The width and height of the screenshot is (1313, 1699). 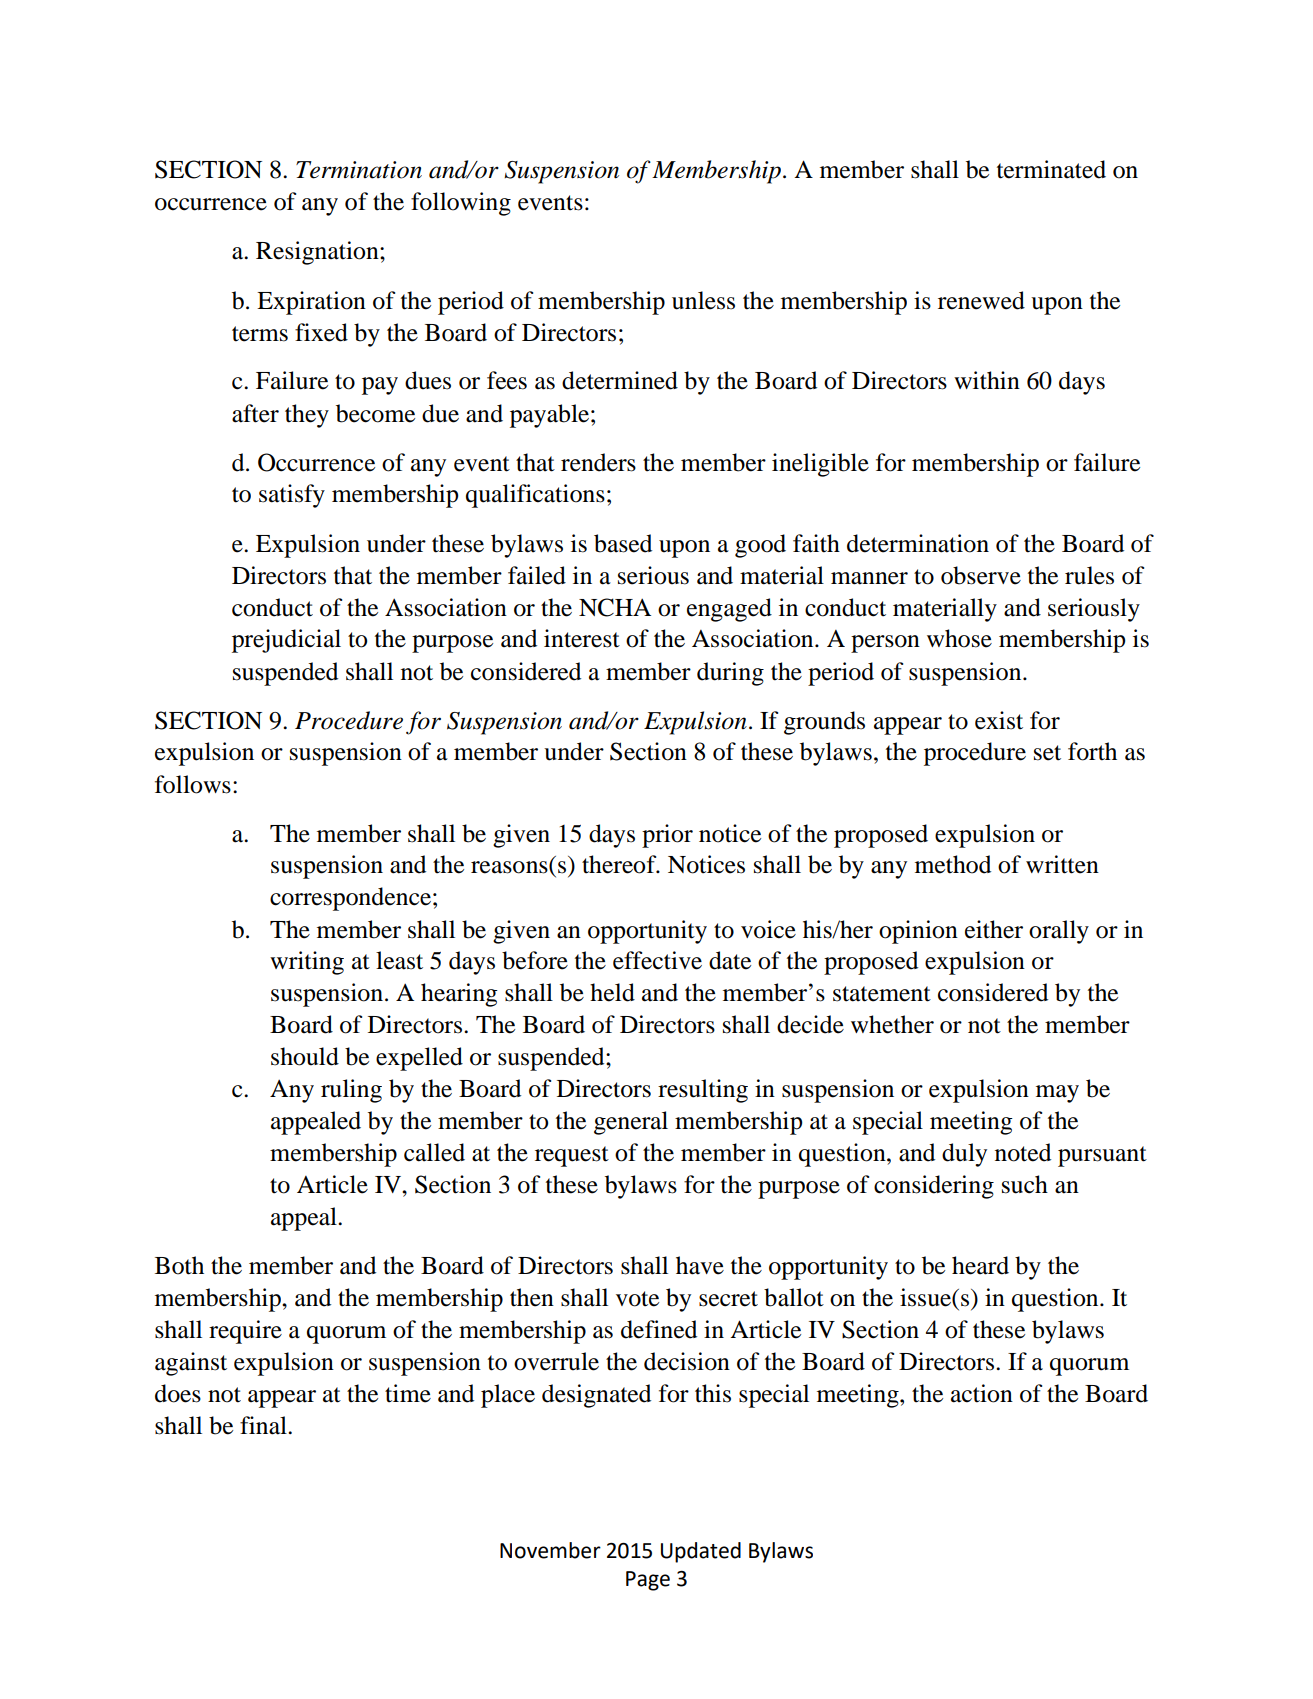 I want to click on method, so click(x=953, y=864).
